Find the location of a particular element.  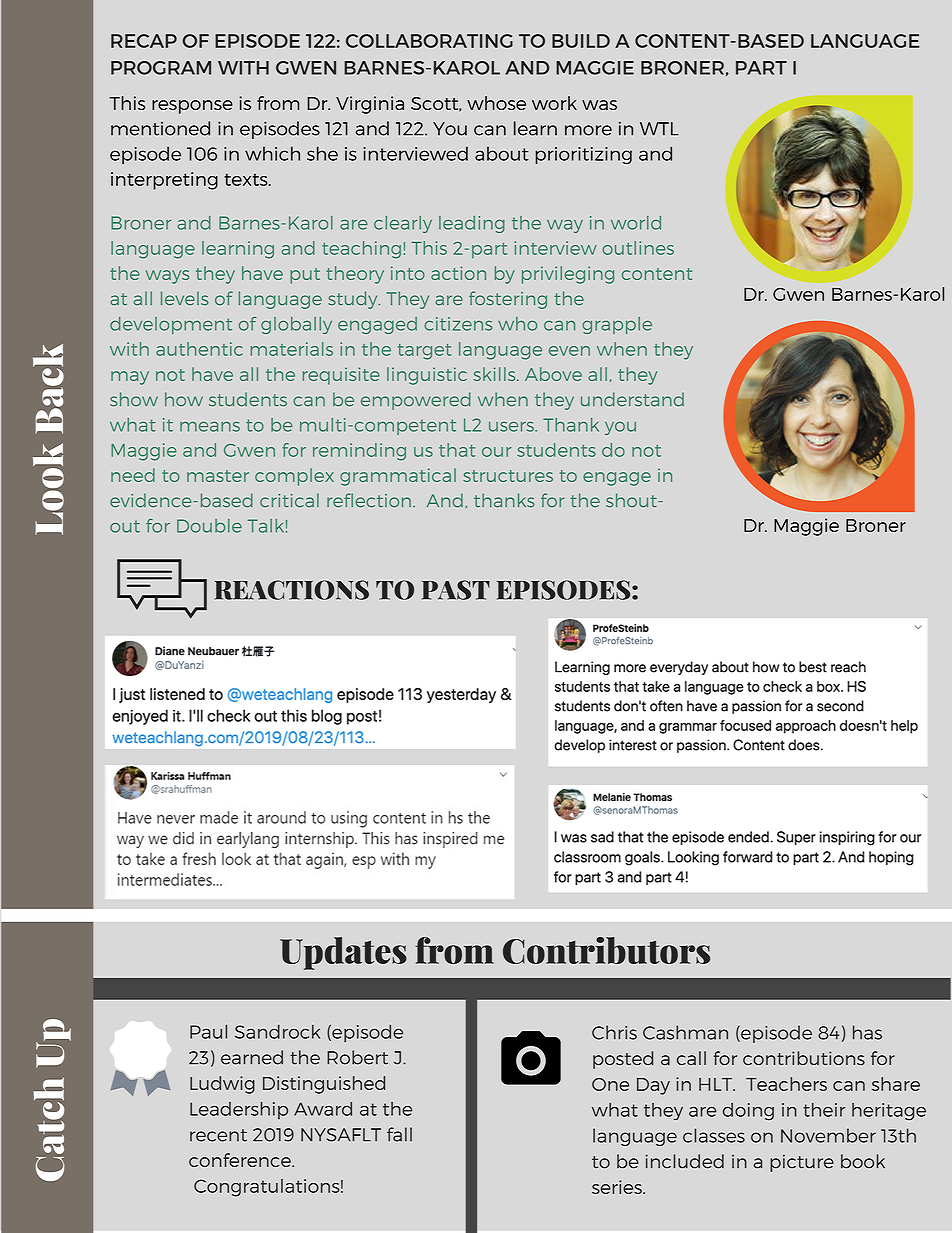

picture is located at coordinates (802, 1163).
